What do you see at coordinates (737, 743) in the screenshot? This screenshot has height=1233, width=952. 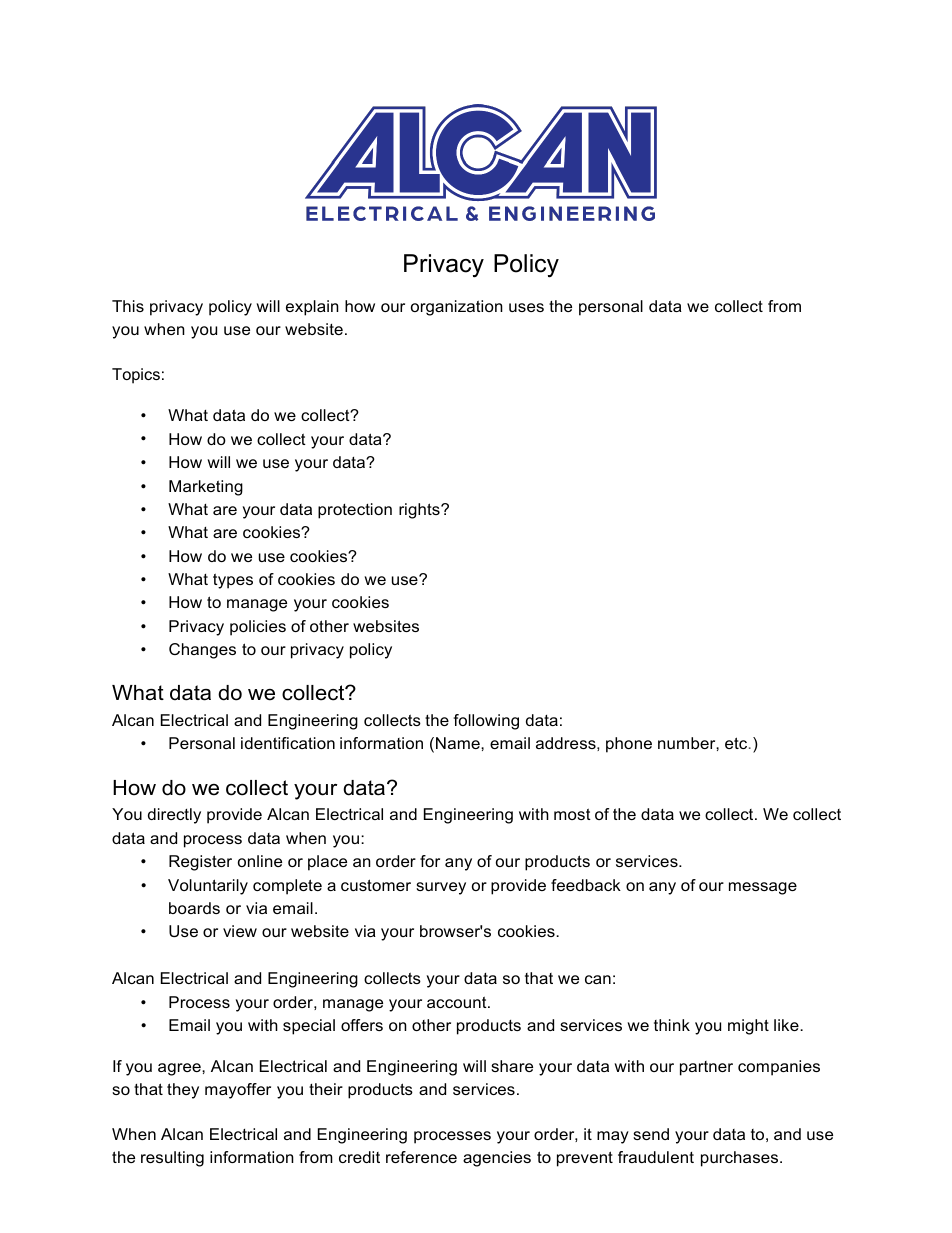 I see `etc` at bounding box center [737, 743].
